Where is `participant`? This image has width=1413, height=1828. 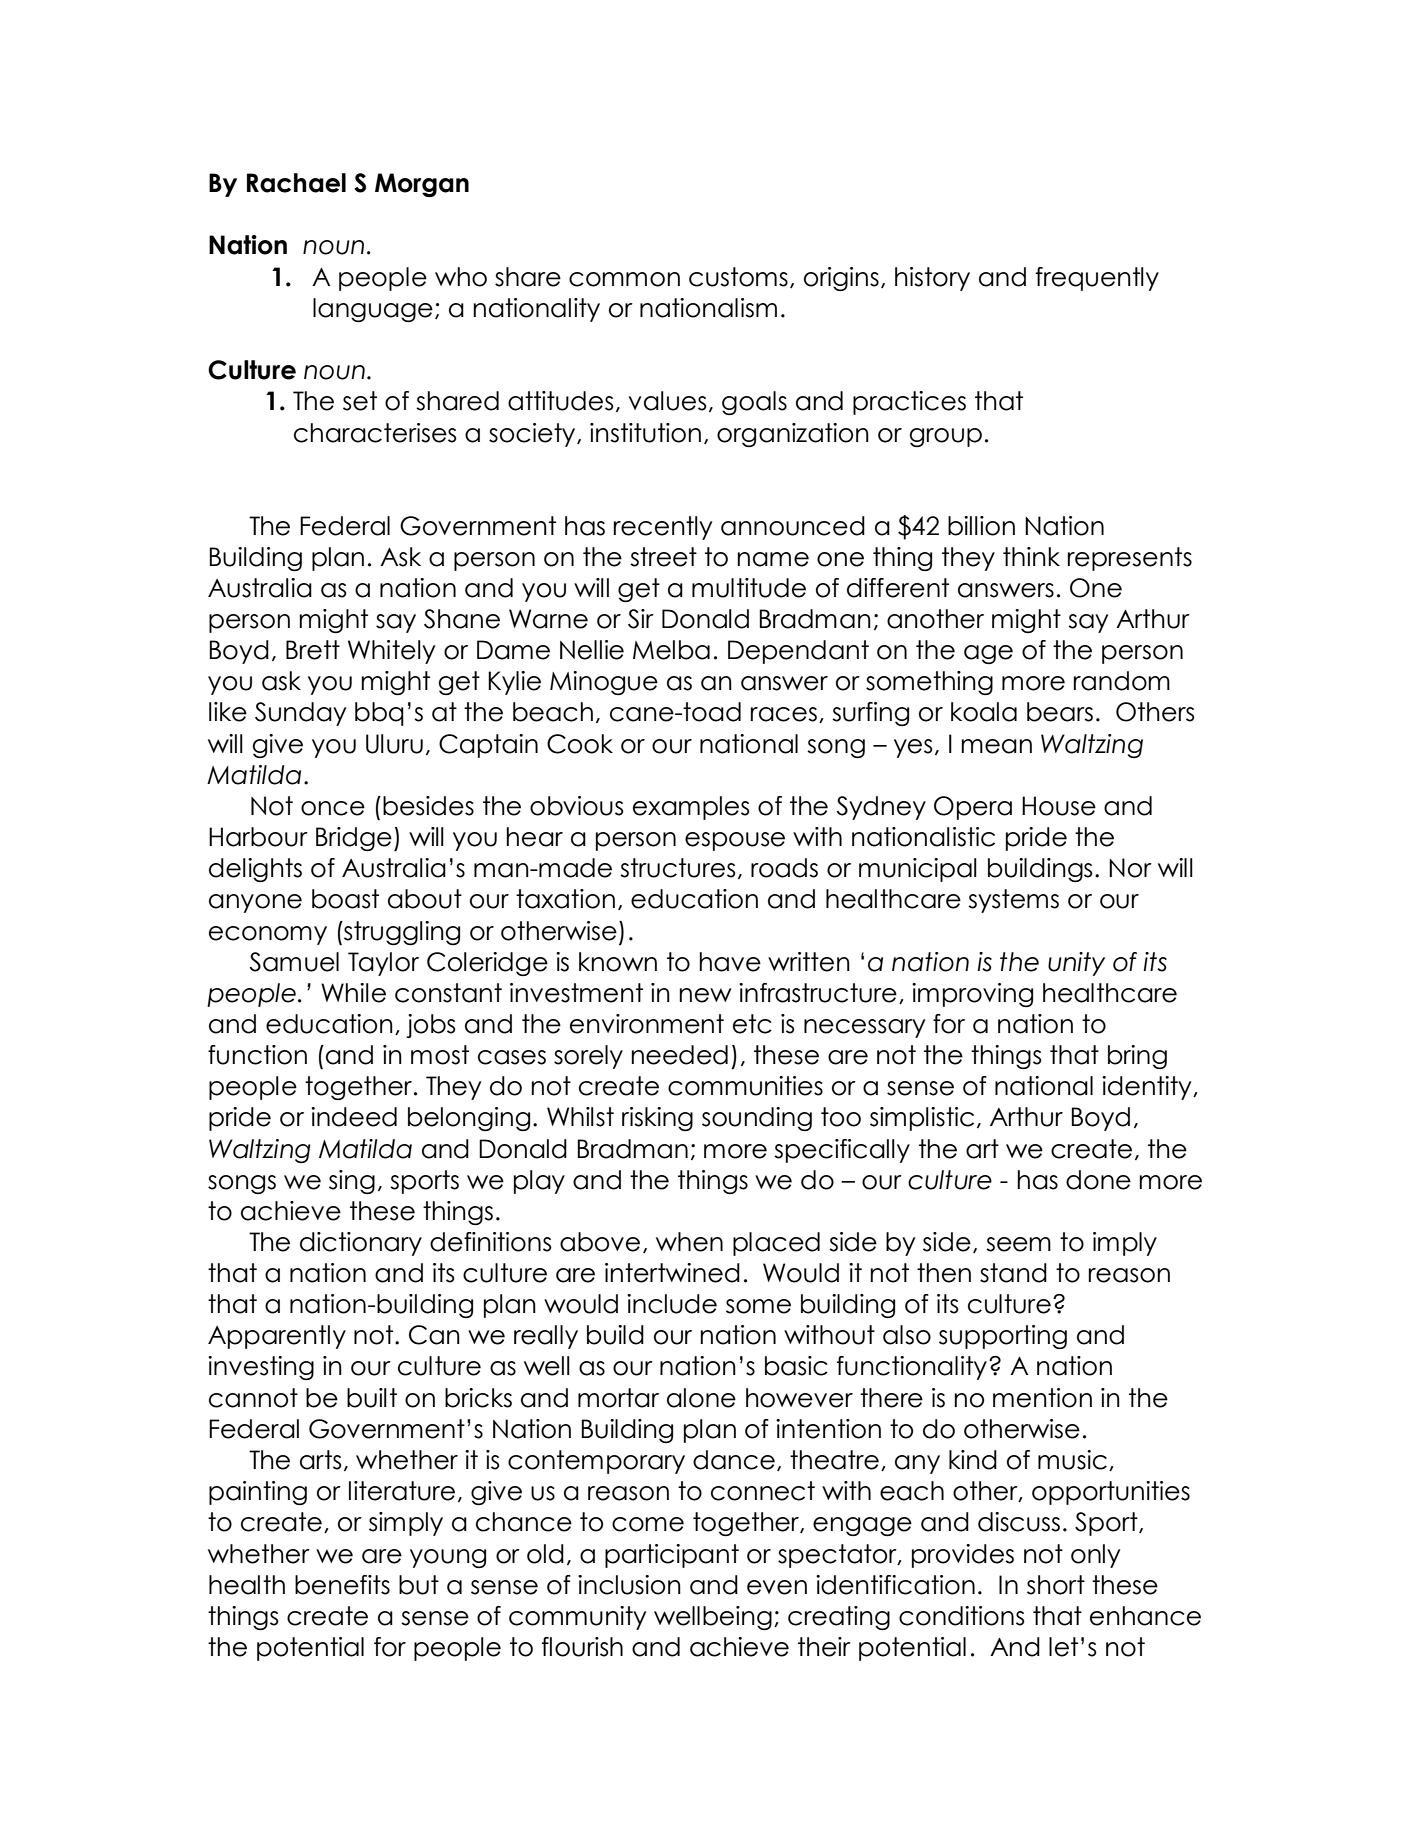
participant is located at coordinates (672, 1556).
